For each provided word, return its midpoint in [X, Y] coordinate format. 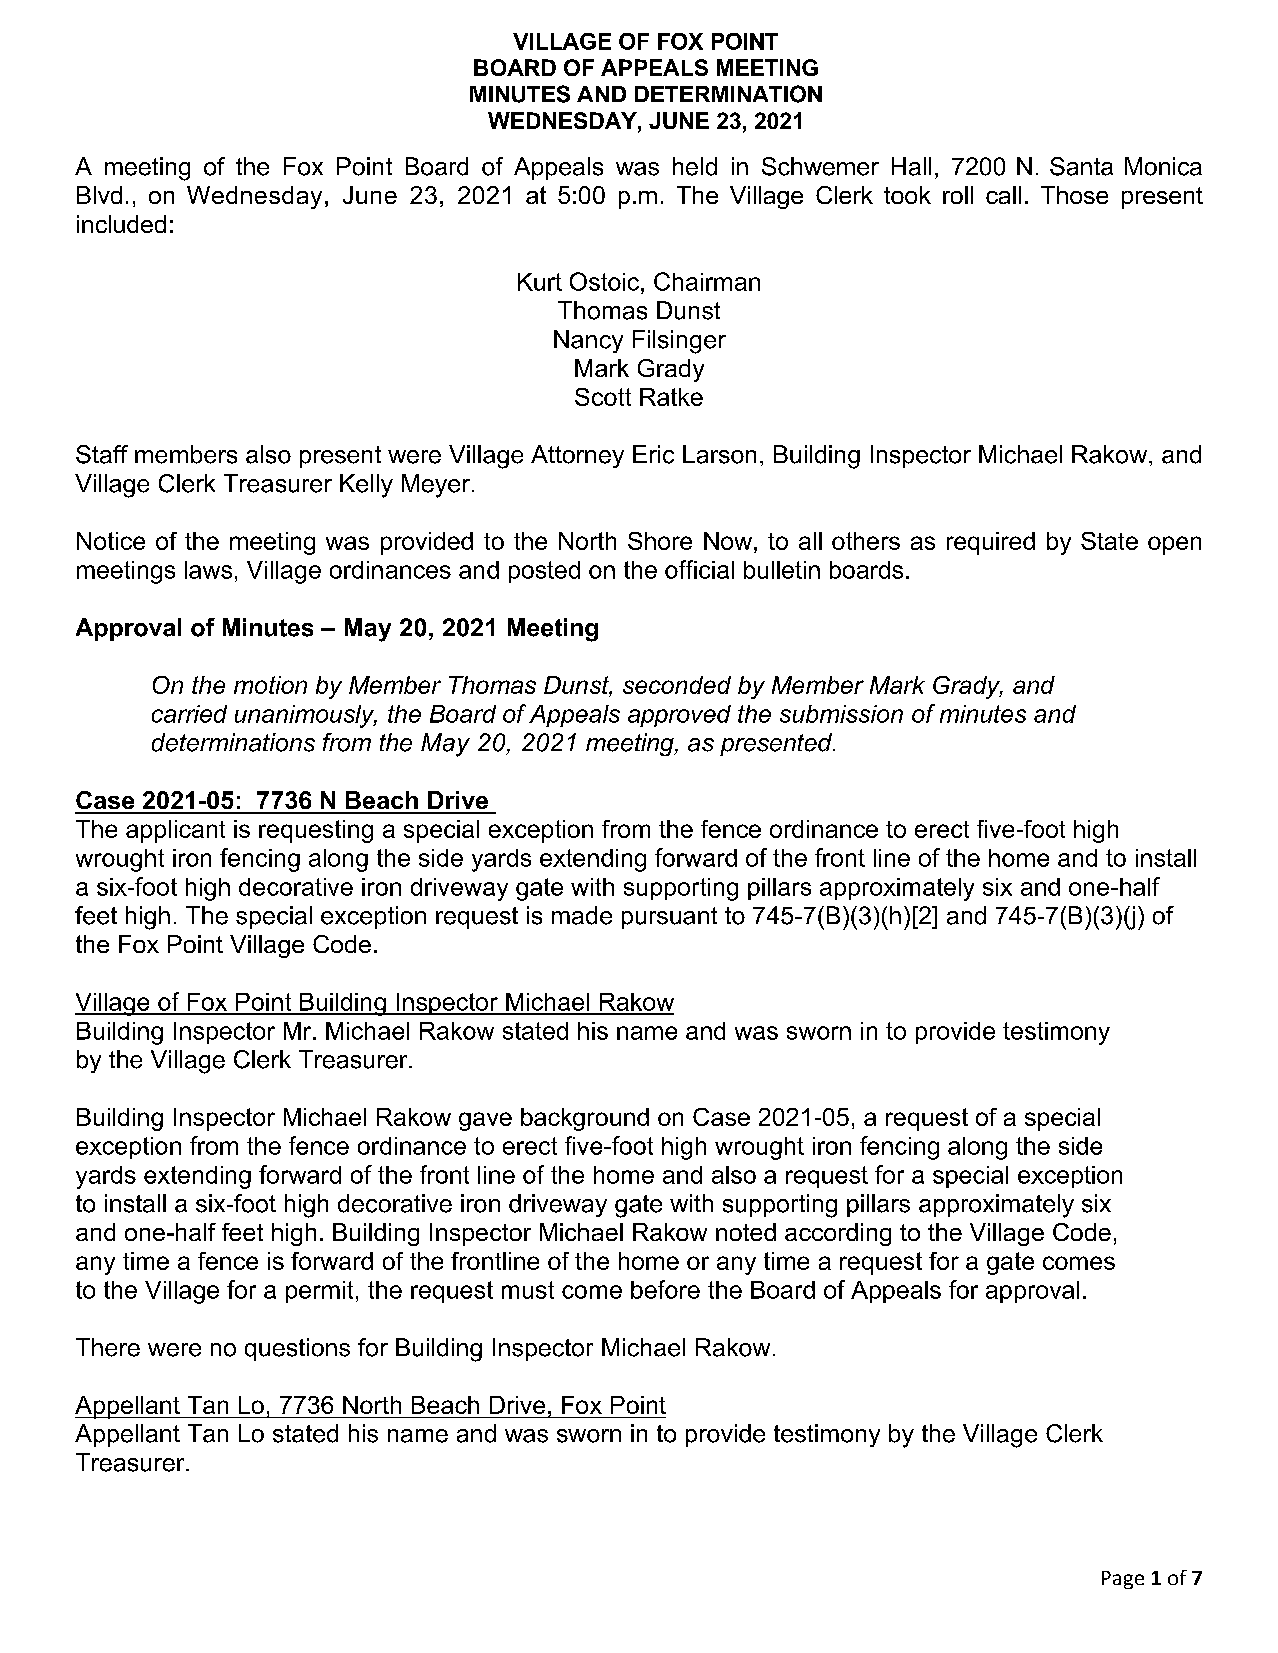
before [665, 1289]
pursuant [669, 918]
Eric [653, 454]
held [695, 166]
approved [679, 716]
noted [746, 1232]
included [121, 224]
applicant [175, 831]
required [991, 543]
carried [189, 714]
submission [841, 714]
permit [319, 1292]
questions [297, 1349]
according [838, 1234]
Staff [102, 454]
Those [1074, 195]
